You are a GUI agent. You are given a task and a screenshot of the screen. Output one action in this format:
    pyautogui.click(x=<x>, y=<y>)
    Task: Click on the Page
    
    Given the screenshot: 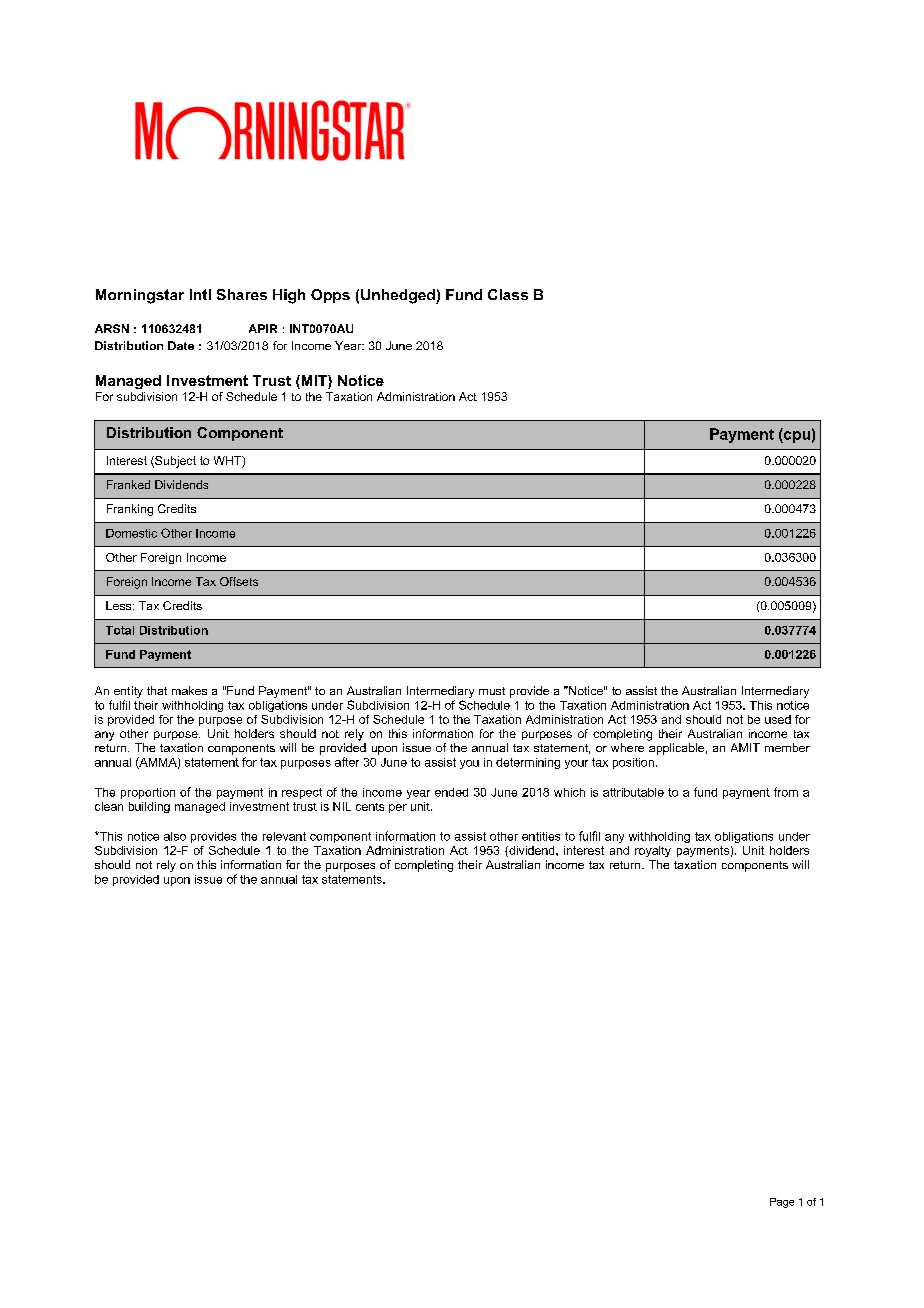 What is the action you would take?
    pyautogui.click(x=782, y=1203)
